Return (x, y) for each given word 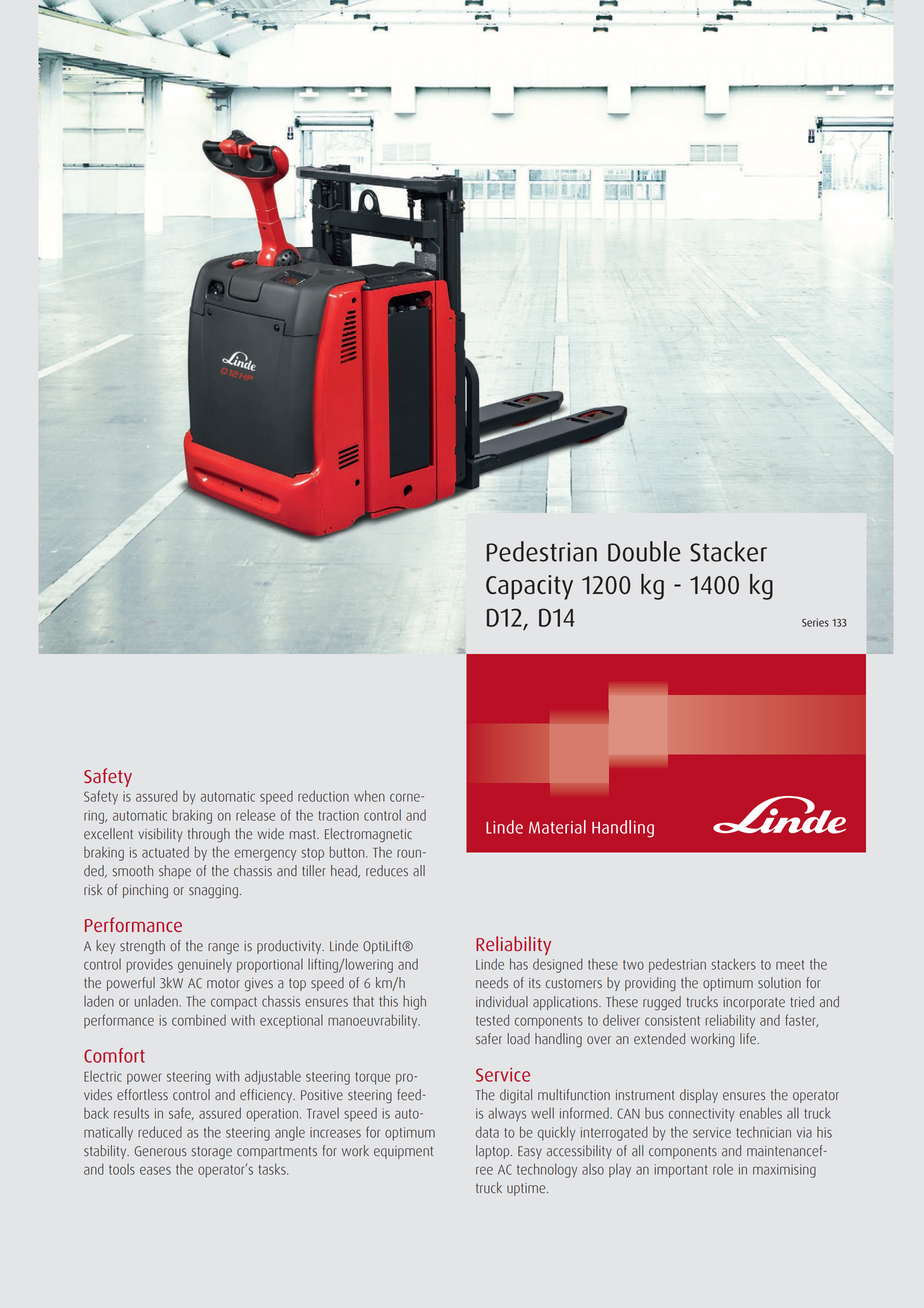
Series (815, 622)
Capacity (529, 587)
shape (175, 872)
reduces (387, 871)
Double (644, 551)
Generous (160, 1151)
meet (790, 965)
